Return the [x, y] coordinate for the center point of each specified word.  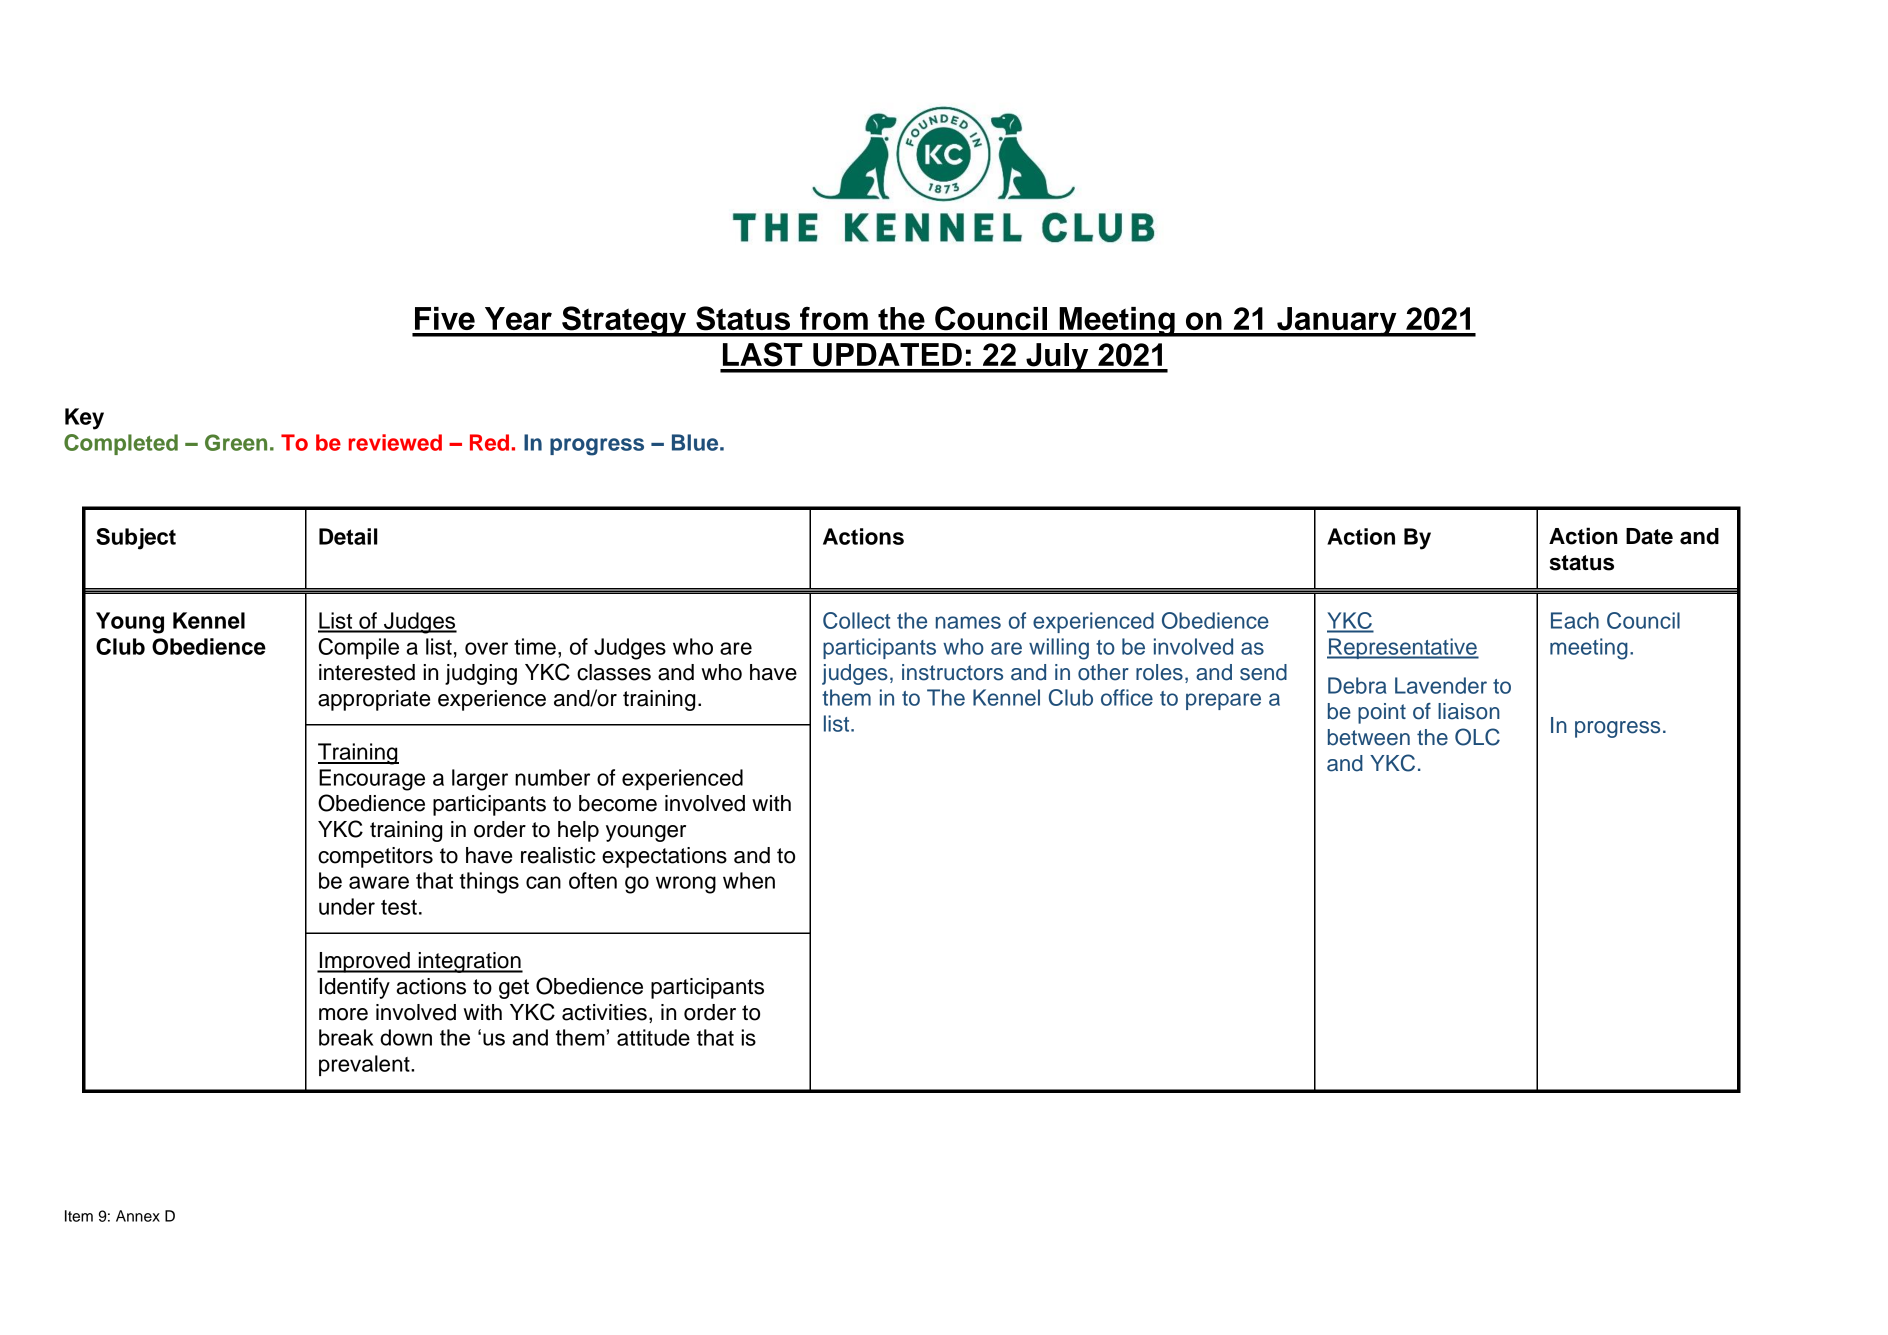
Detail [348, 536]
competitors [375, 857]
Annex [138, 1216]
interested [367, 672]
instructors [952, 672]
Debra [1357, 685]
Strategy [624, 321]
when [749, 880]
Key [84, 419]
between [1369, 737]
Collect [856, 620]
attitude [653, 1037]
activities [604, 1012]
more [343, 1014]
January [1337, 322]
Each [1575, 620]
